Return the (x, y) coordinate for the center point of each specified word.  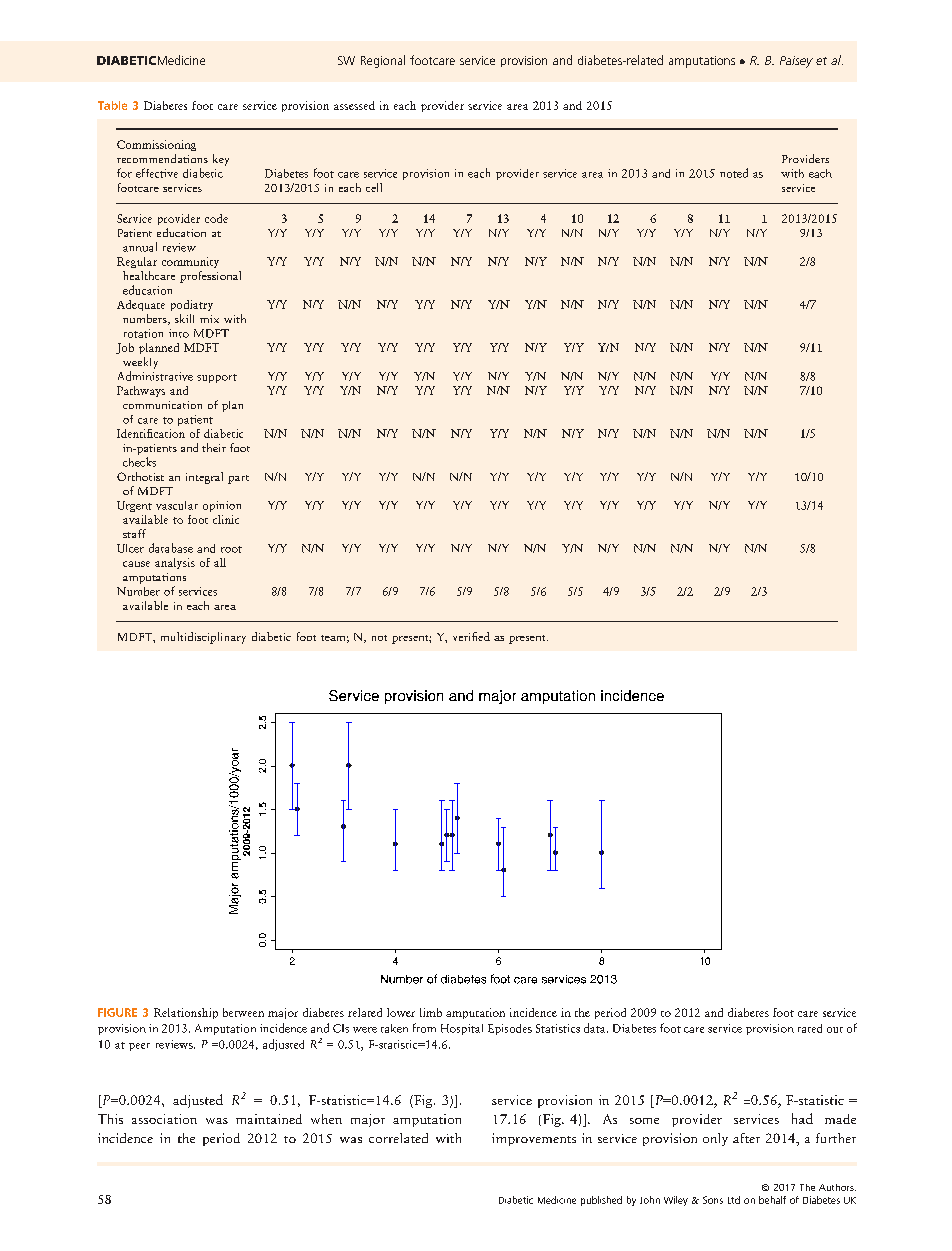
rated (810, 1028)
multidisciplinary (203, 638)
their (214, 447)
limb (431, 1012)
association (164, 1119)
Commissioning (156, 145)
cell (374, 187)
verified (471, 636)
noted (734, 173)
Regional (383, 61)
